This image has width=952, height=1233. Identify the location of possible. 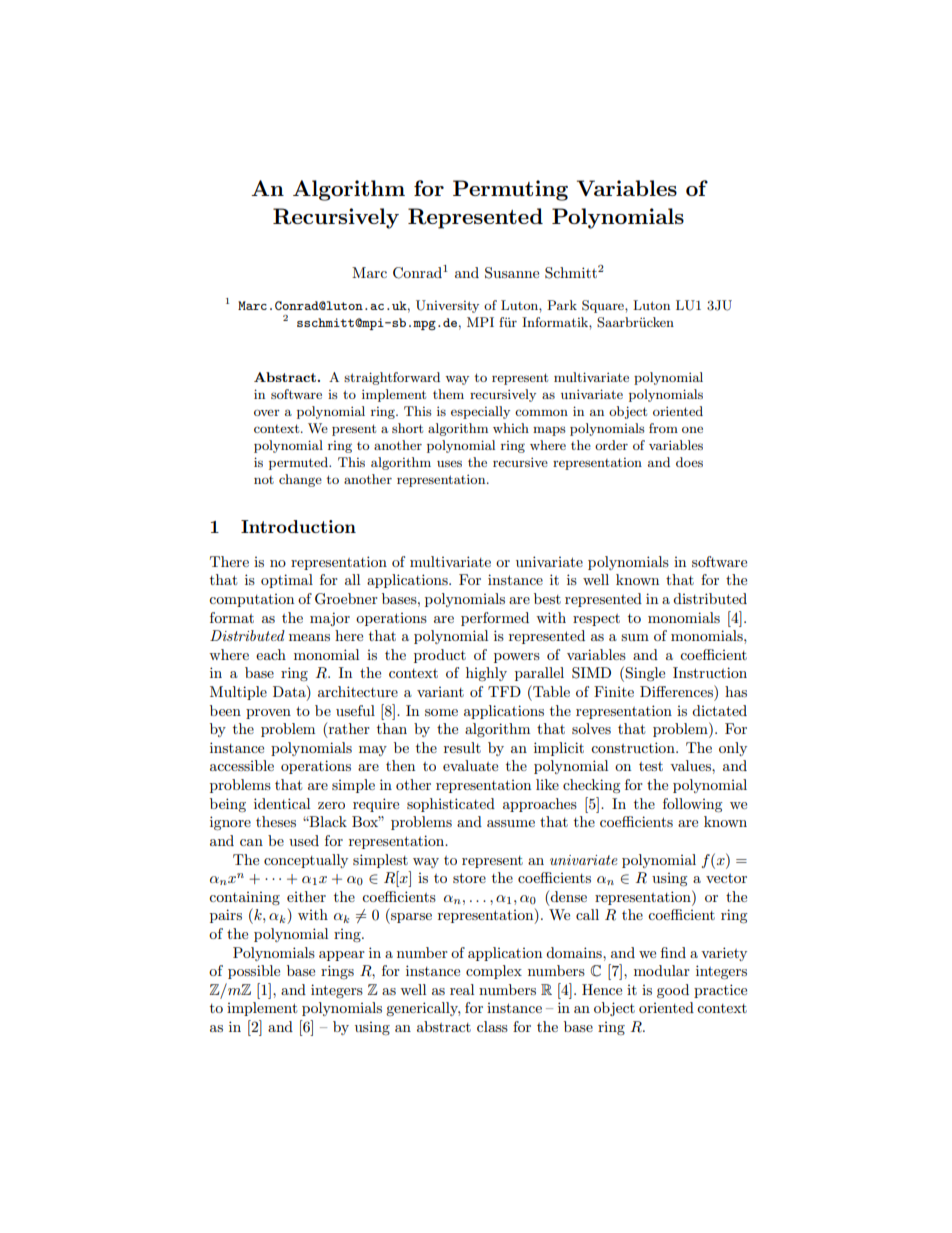
(254, 972).
